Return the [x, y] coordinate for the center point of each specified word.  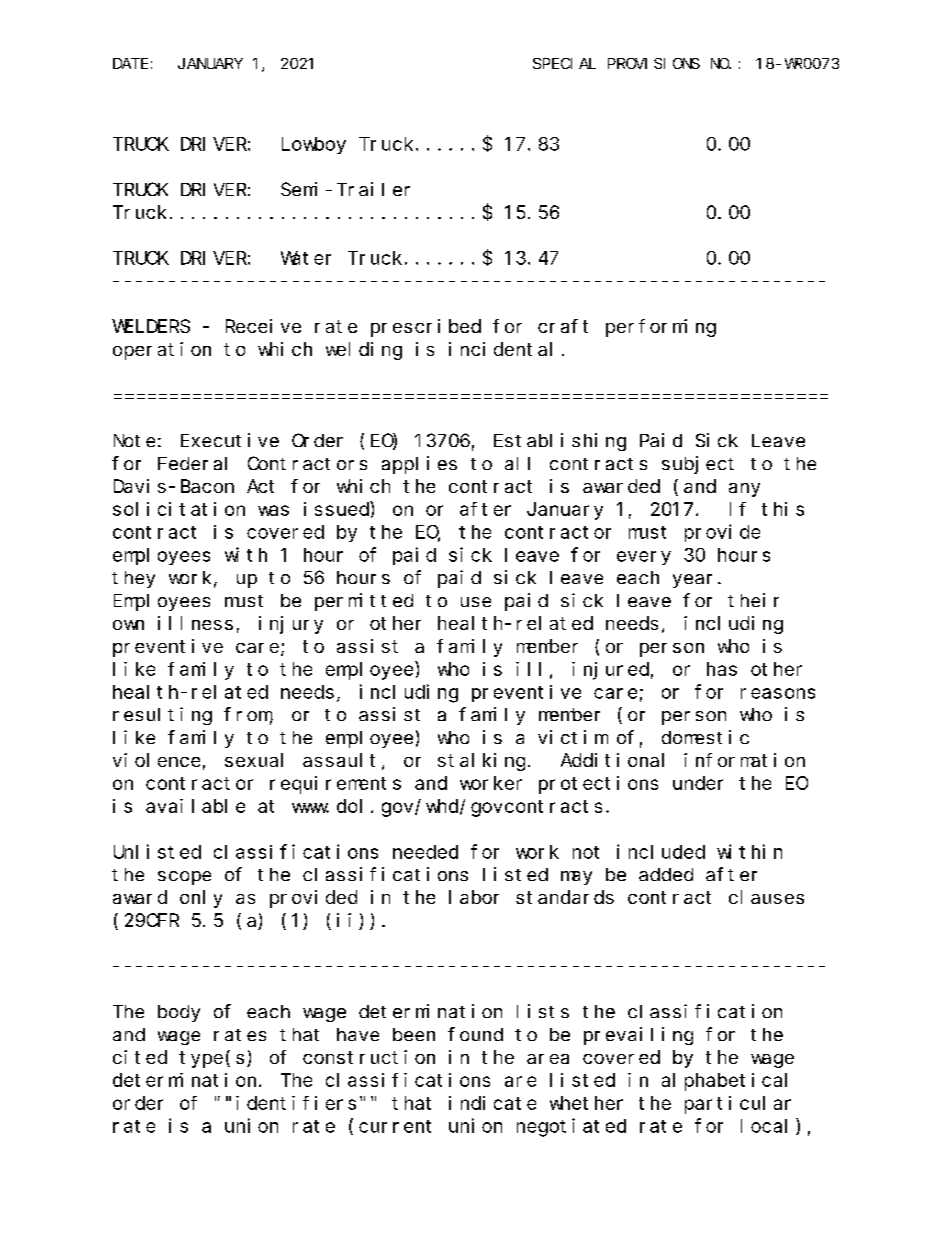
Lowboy [314, 145]
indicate [492, 1103]
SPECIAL [564, 63]
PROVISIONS [654, 63]
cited [140, 1057]
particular [738, 1105]
